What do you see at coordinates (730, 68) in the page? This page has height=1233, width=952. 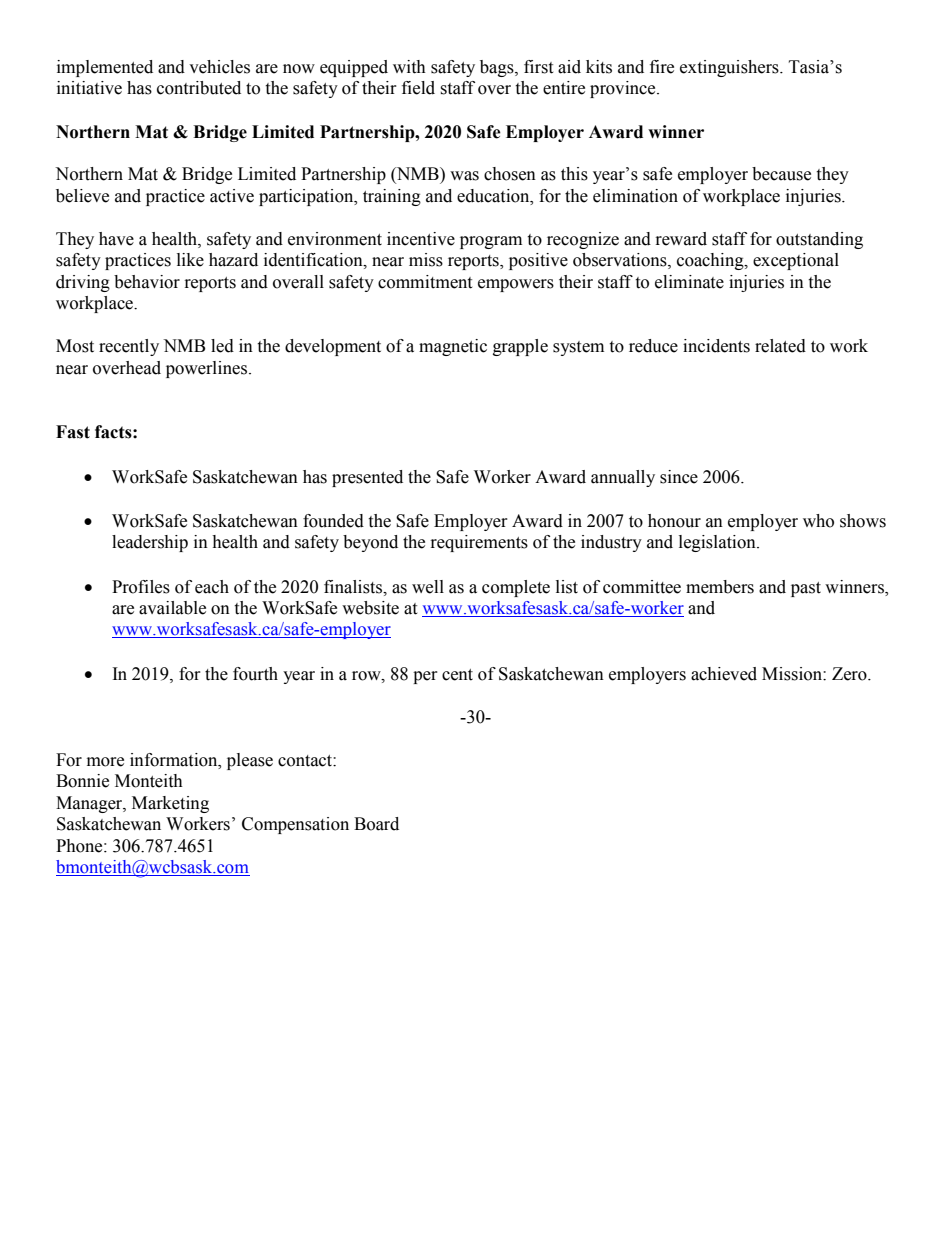 I see `extinguishers` at bounding box center [730, 68].
